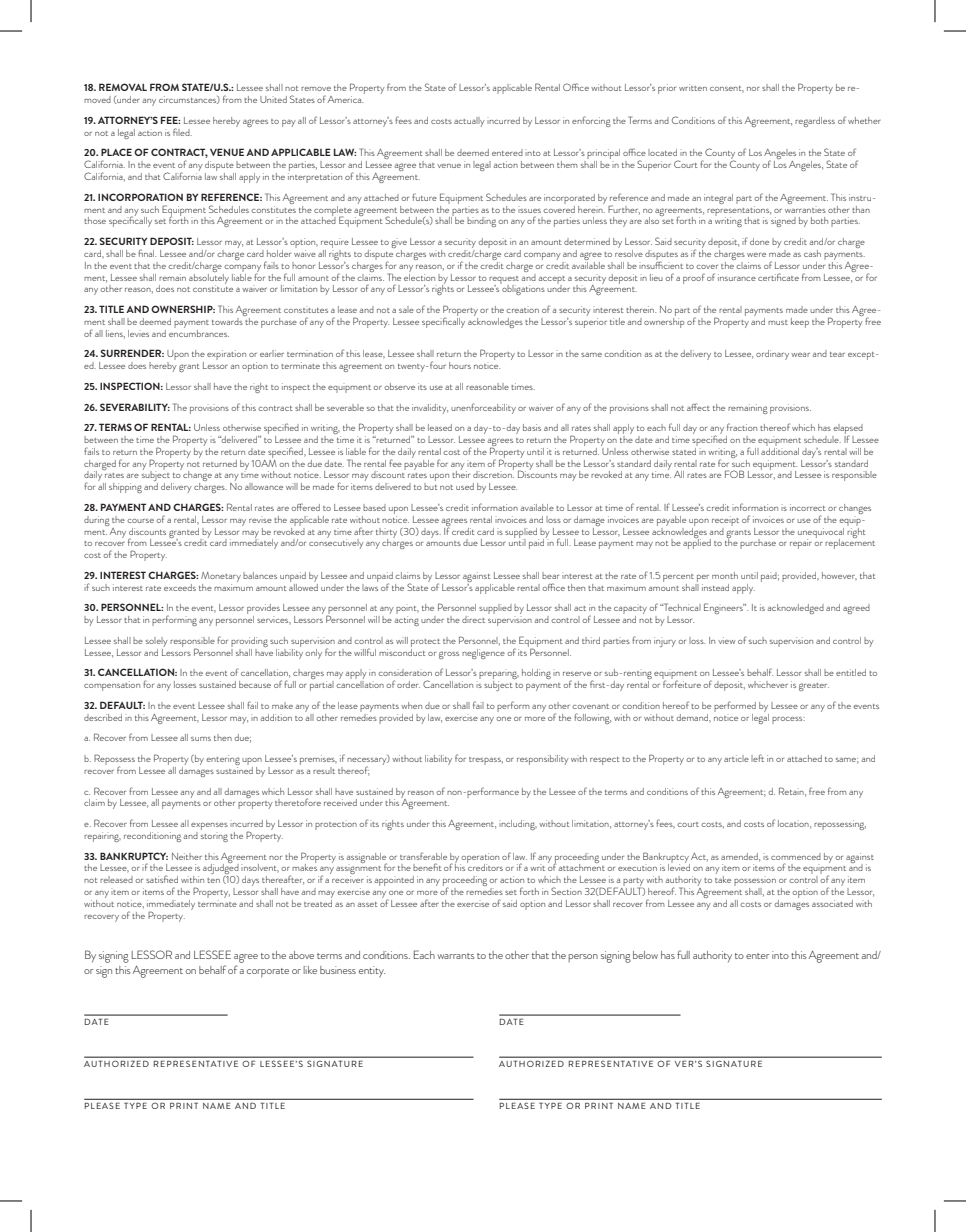 This page has height=1232, width=966. I want to click on sums, so click(201, 739).
